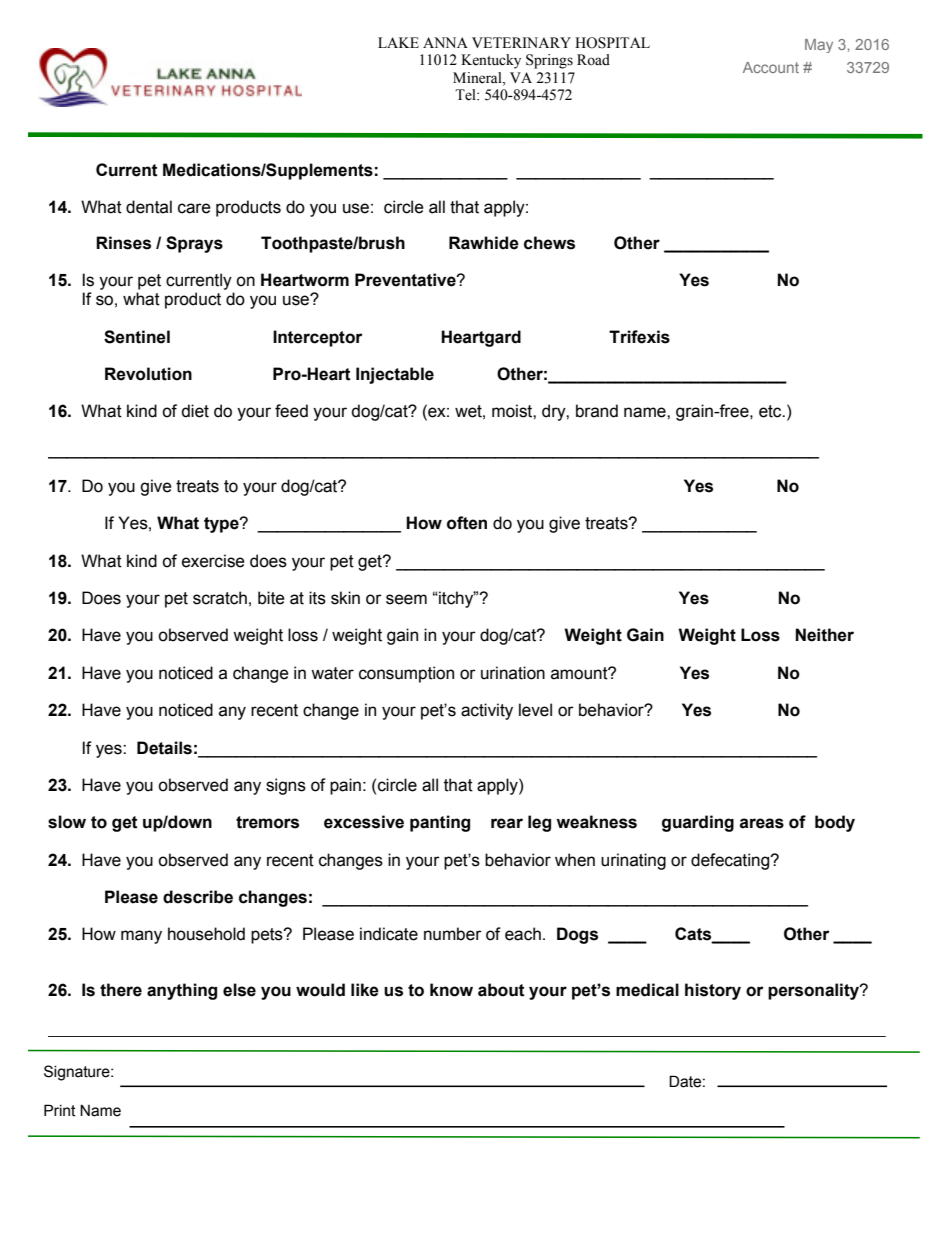 Image resolution: width=952 pixels, height=1233 pixels. I want to click on exercise, so click(213, 561).
